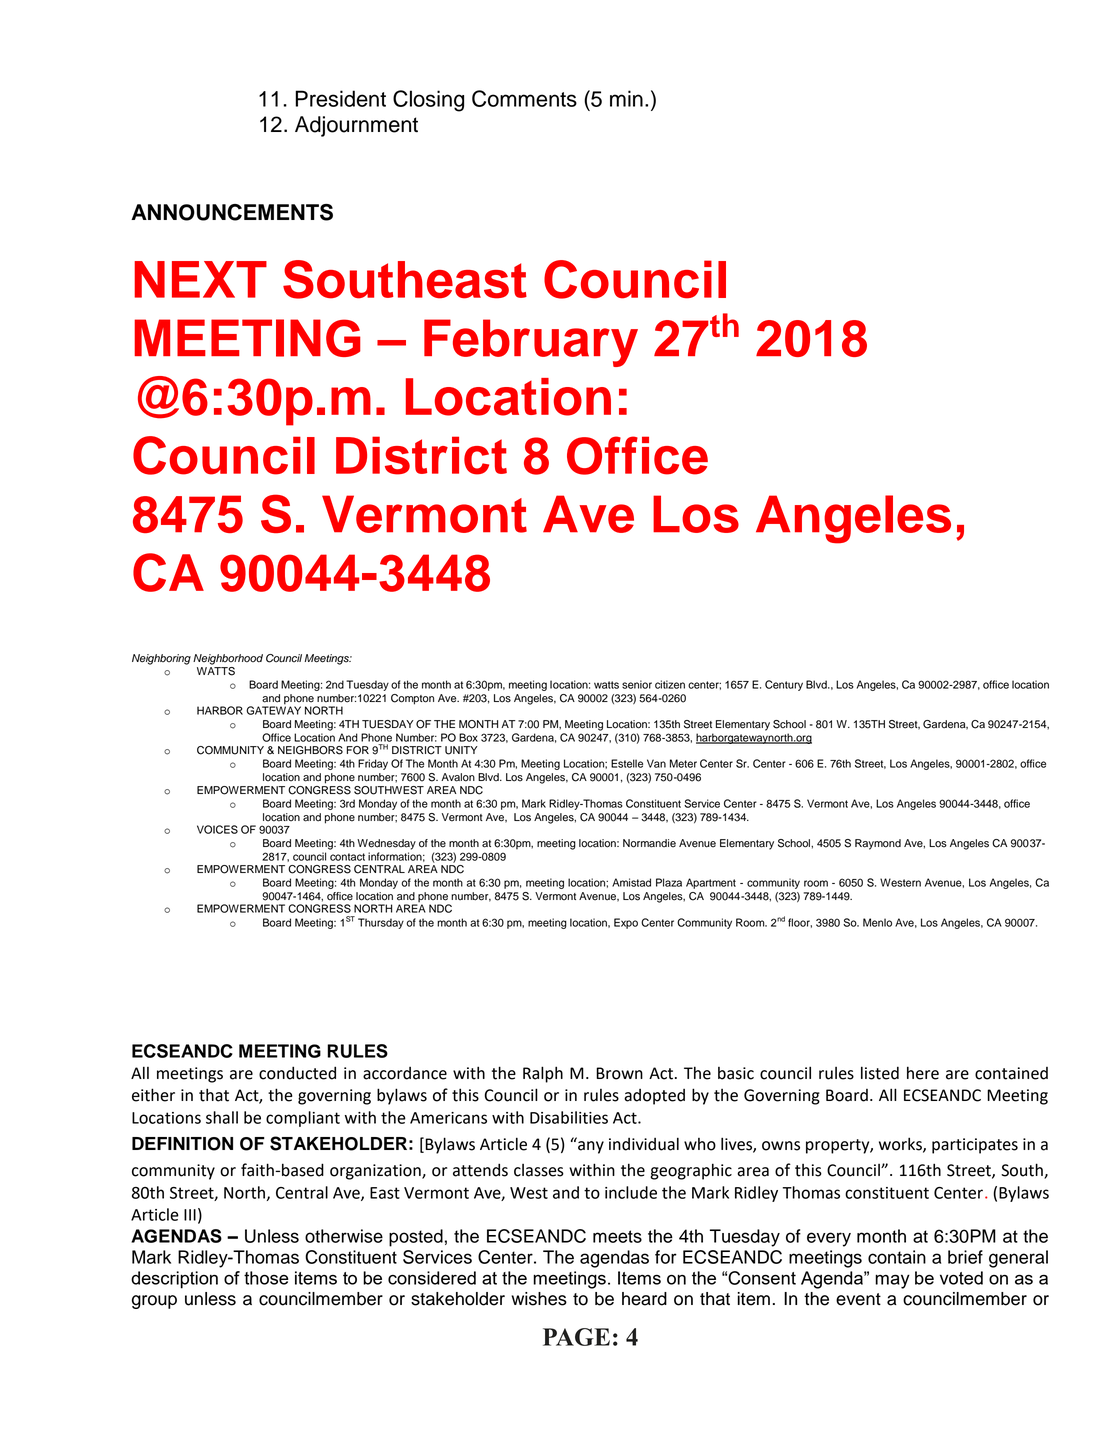 Image resolution: width=1115 pixels, height=1443 pixels. What do you see at coordinates (347, 857) in the screenshot?
I see `contact` at bounding box center [347, 857].
